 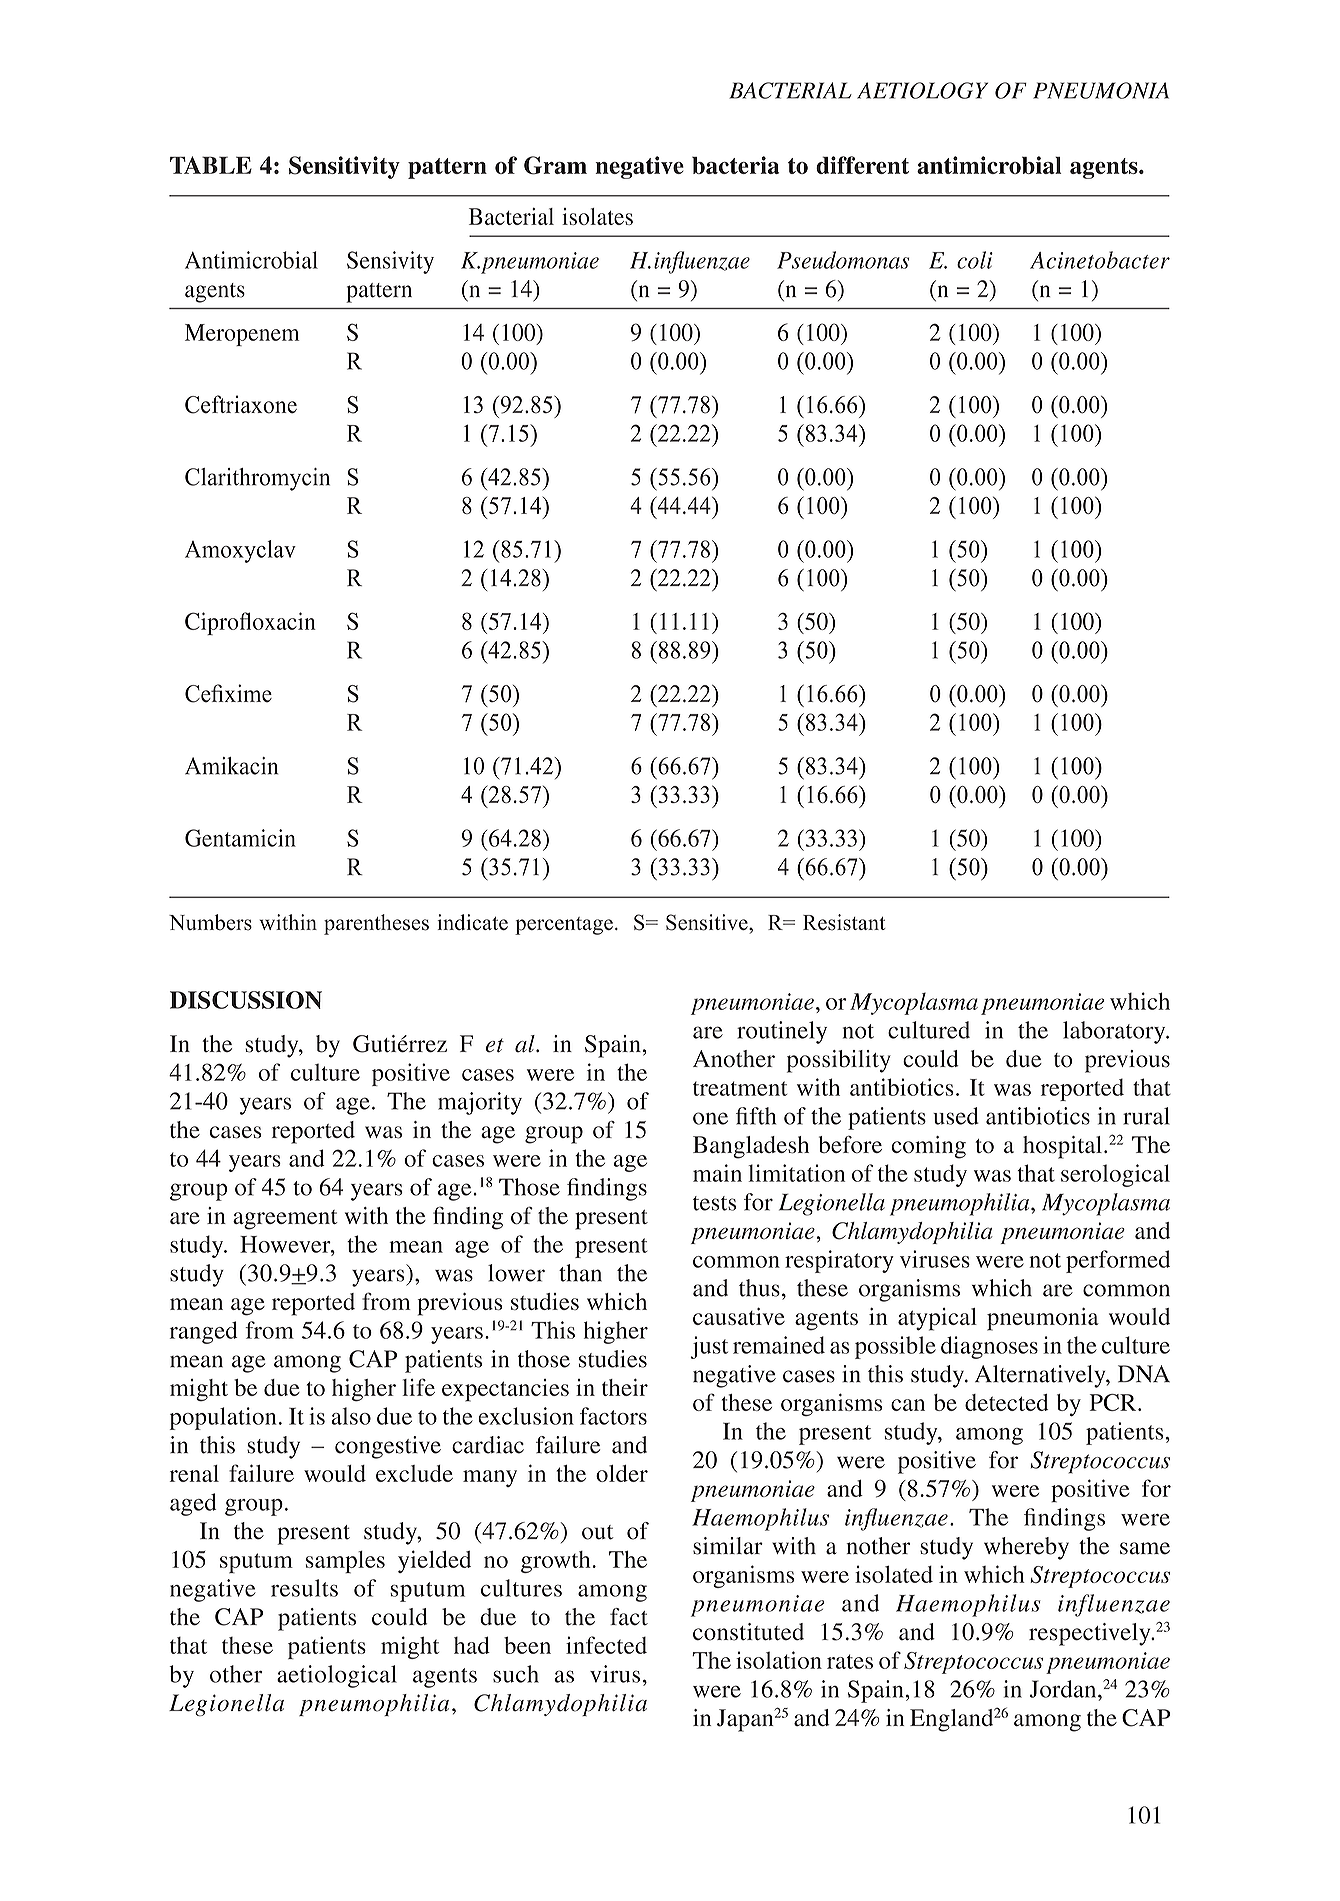 I want to click on Clarithromycin, so click(x=257, y=479).
